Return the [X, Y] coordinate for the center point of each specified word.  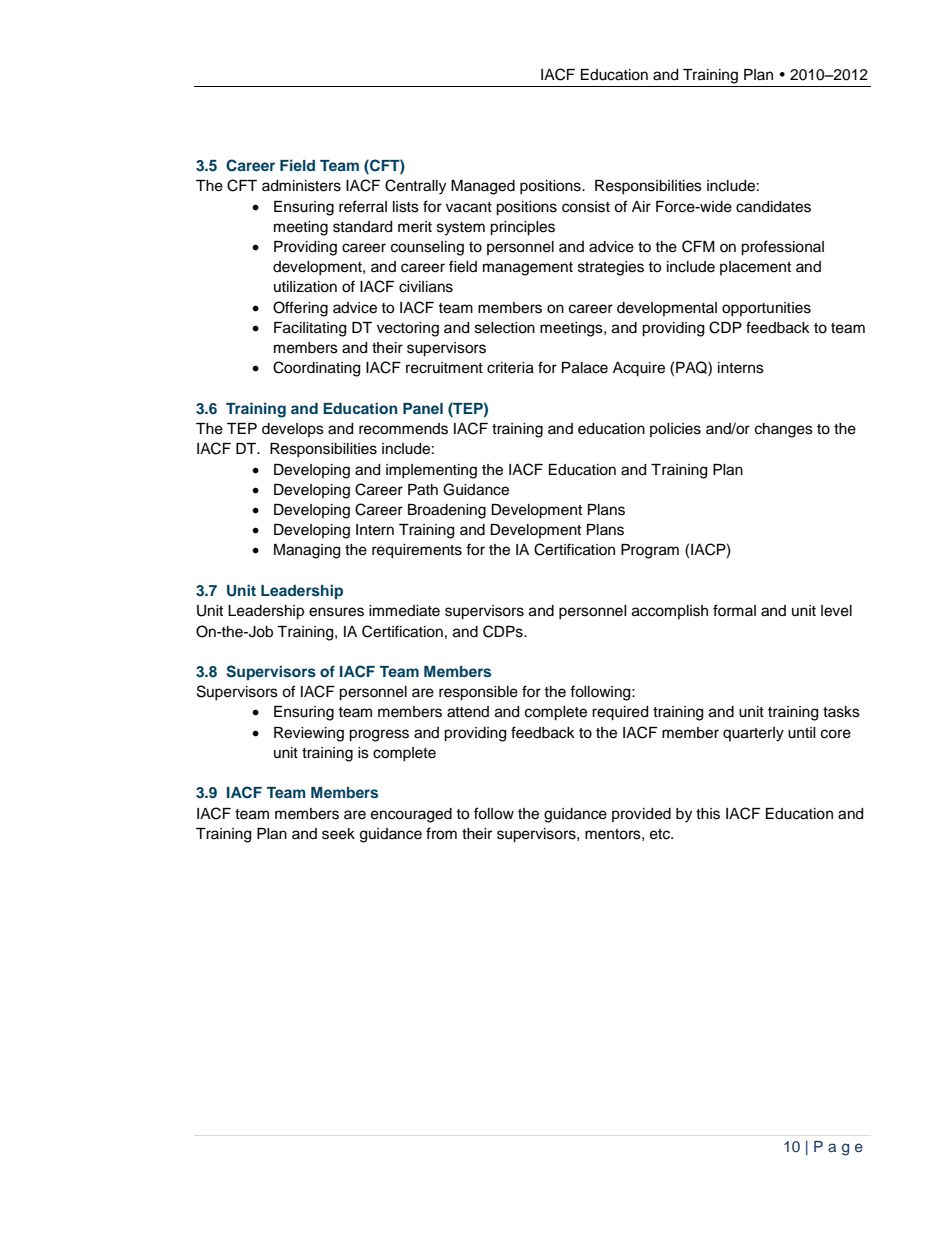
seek [338, 834]
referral [363, 206]
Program [650, 551]
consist [586, 207]
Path [423, 490]
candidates [773, 207]
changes [784, 430]
